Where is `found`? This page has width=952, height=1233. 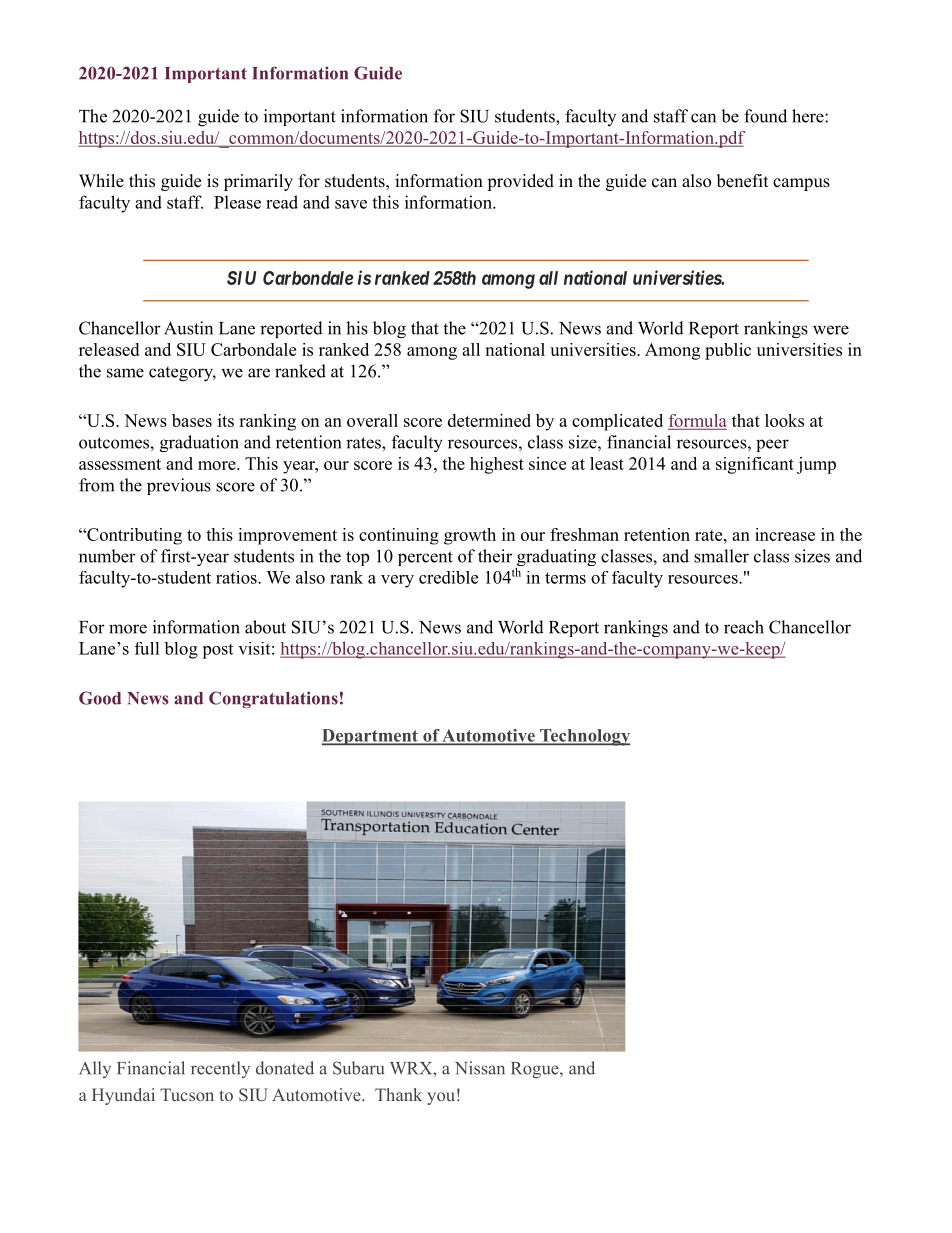
found is located at coordinates (765, 116).
